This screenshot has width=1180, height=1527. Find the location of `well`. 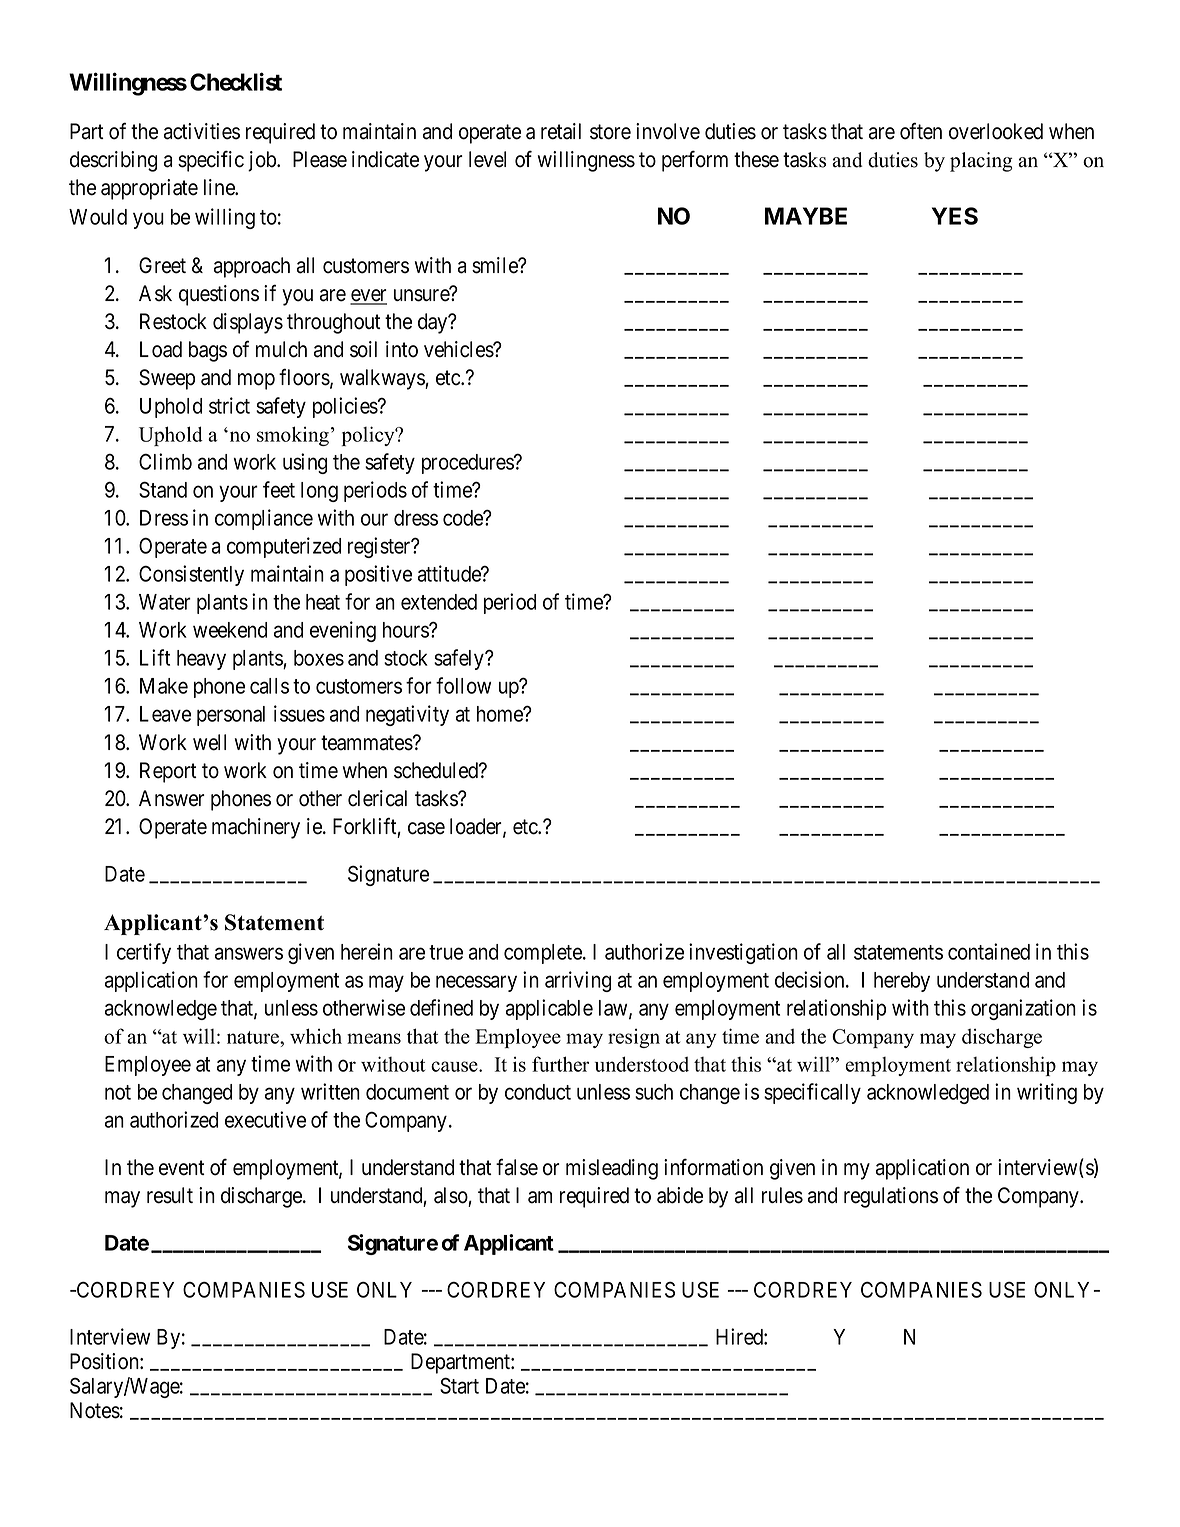

well is located at coordinates (209, 742).
